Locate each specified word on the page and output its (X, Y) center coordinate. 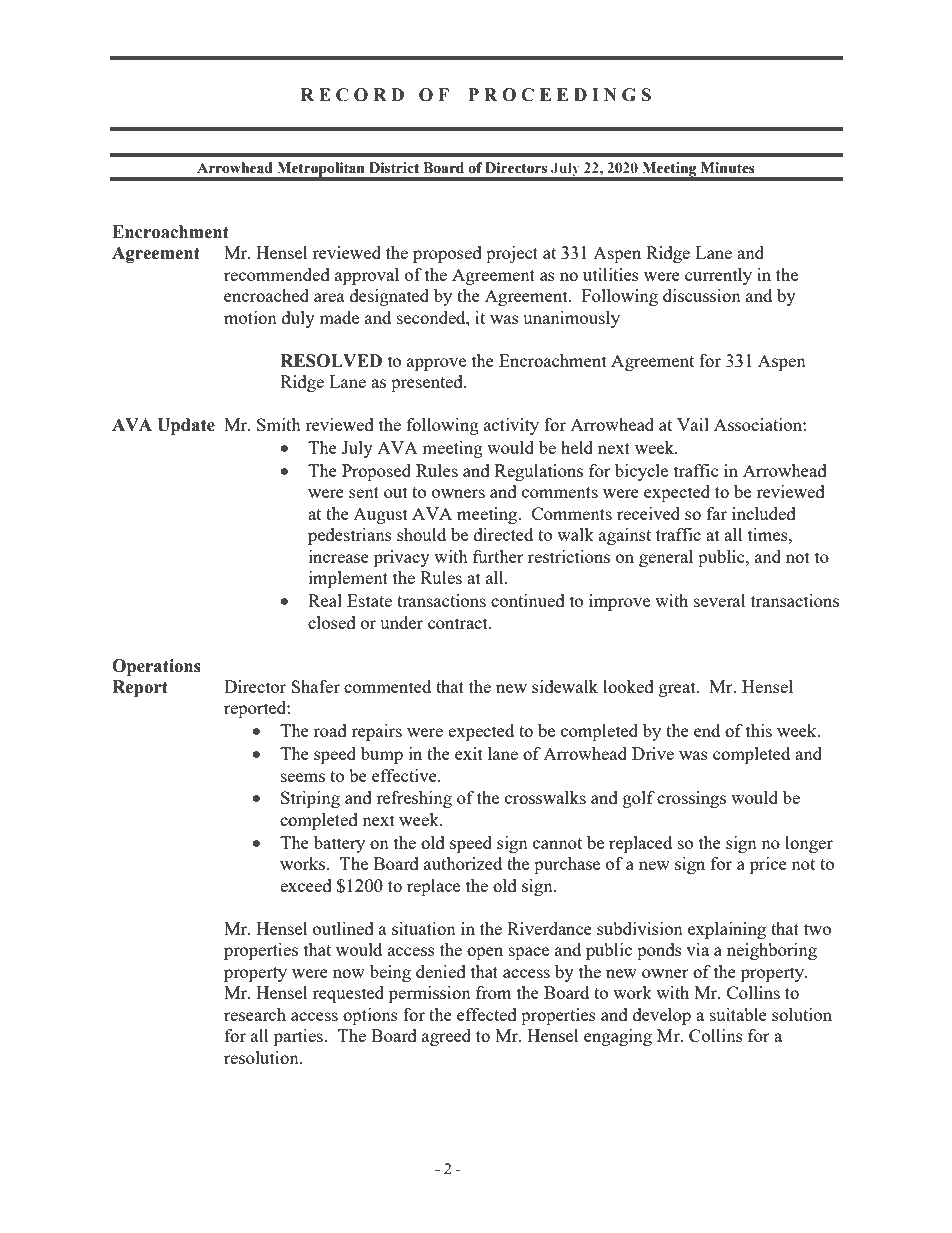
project (512, 254)
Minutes (728, 168)
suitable (738, 1014)
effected (487, 1014)
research (255, 1014)
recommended (277, 274)
